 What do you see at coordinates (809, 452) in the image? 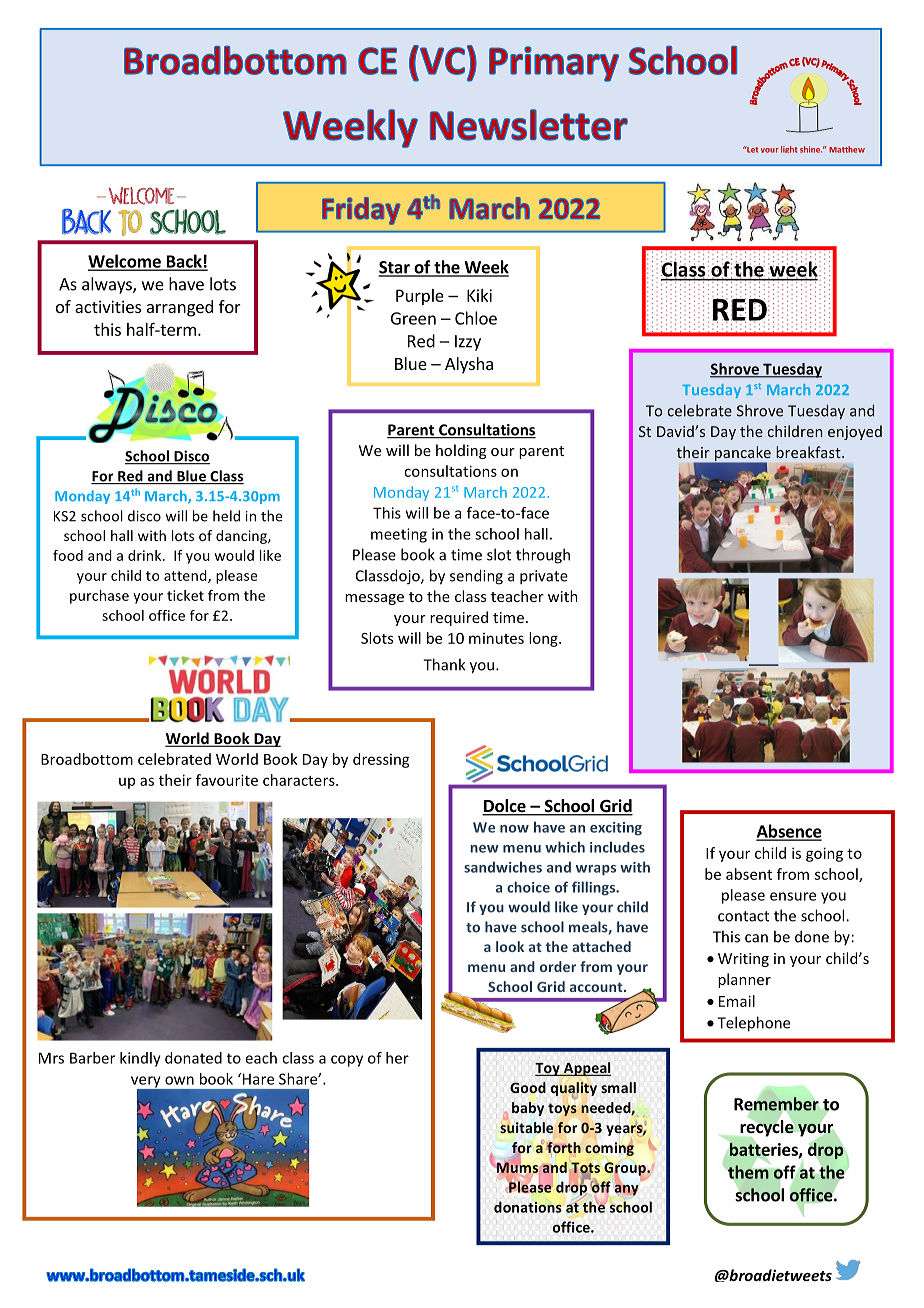
I see `breakfast` at bounding box center [809, 452].
